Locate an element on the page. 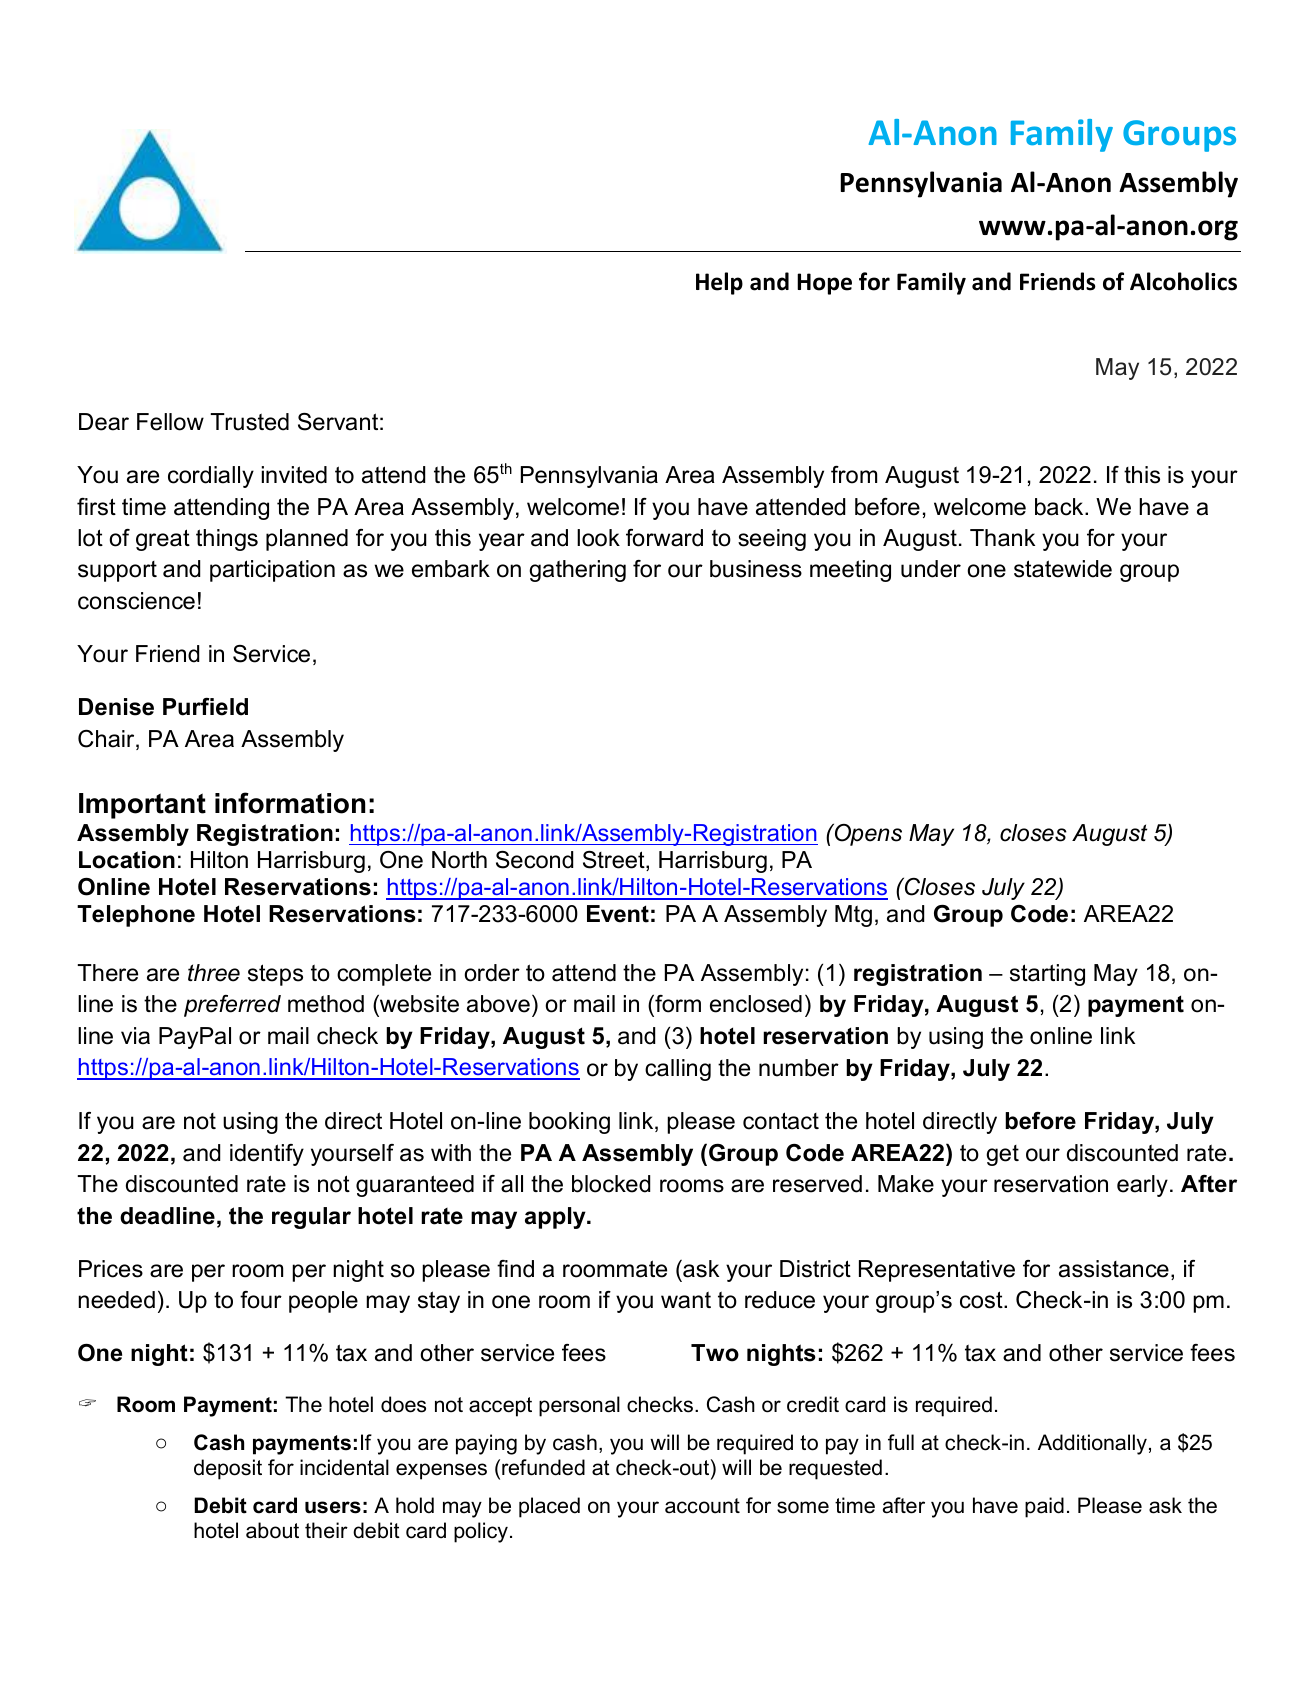  get is located at coordinates (1002, 1155).
